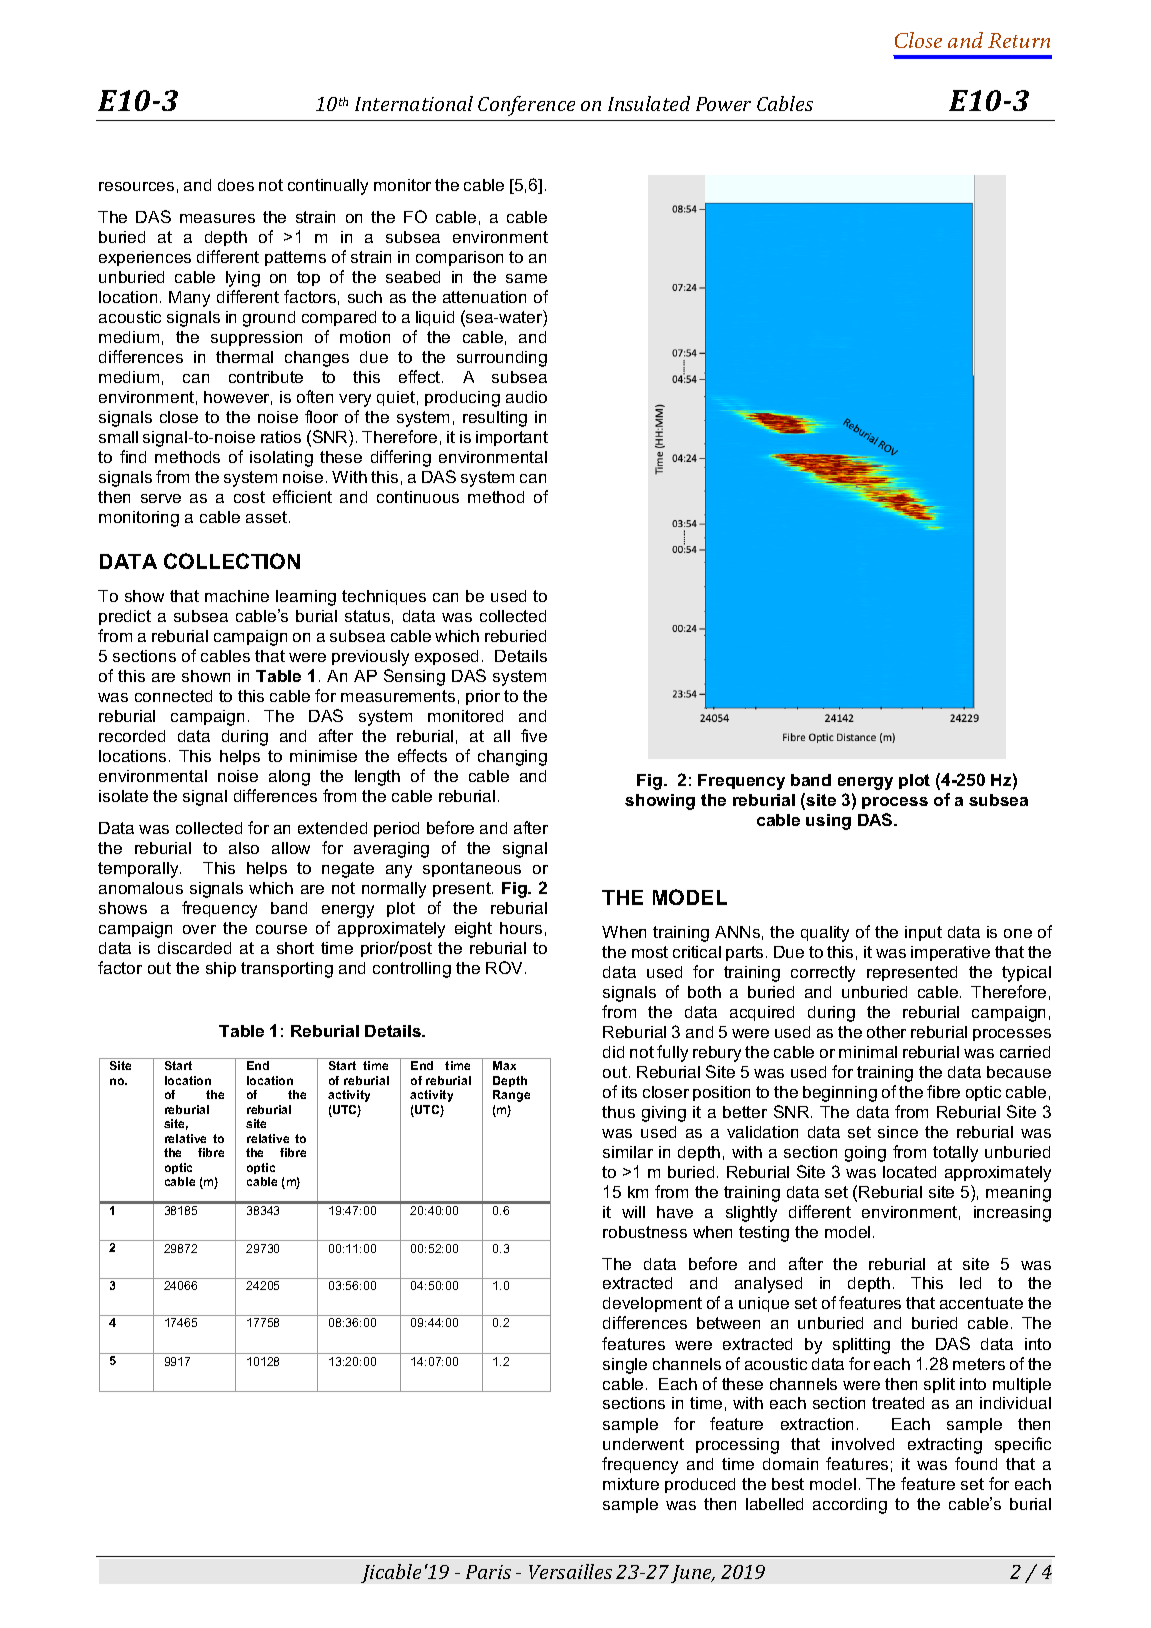 The image size is (1151, 1628). I want to click on located, so click(909, 1172).
